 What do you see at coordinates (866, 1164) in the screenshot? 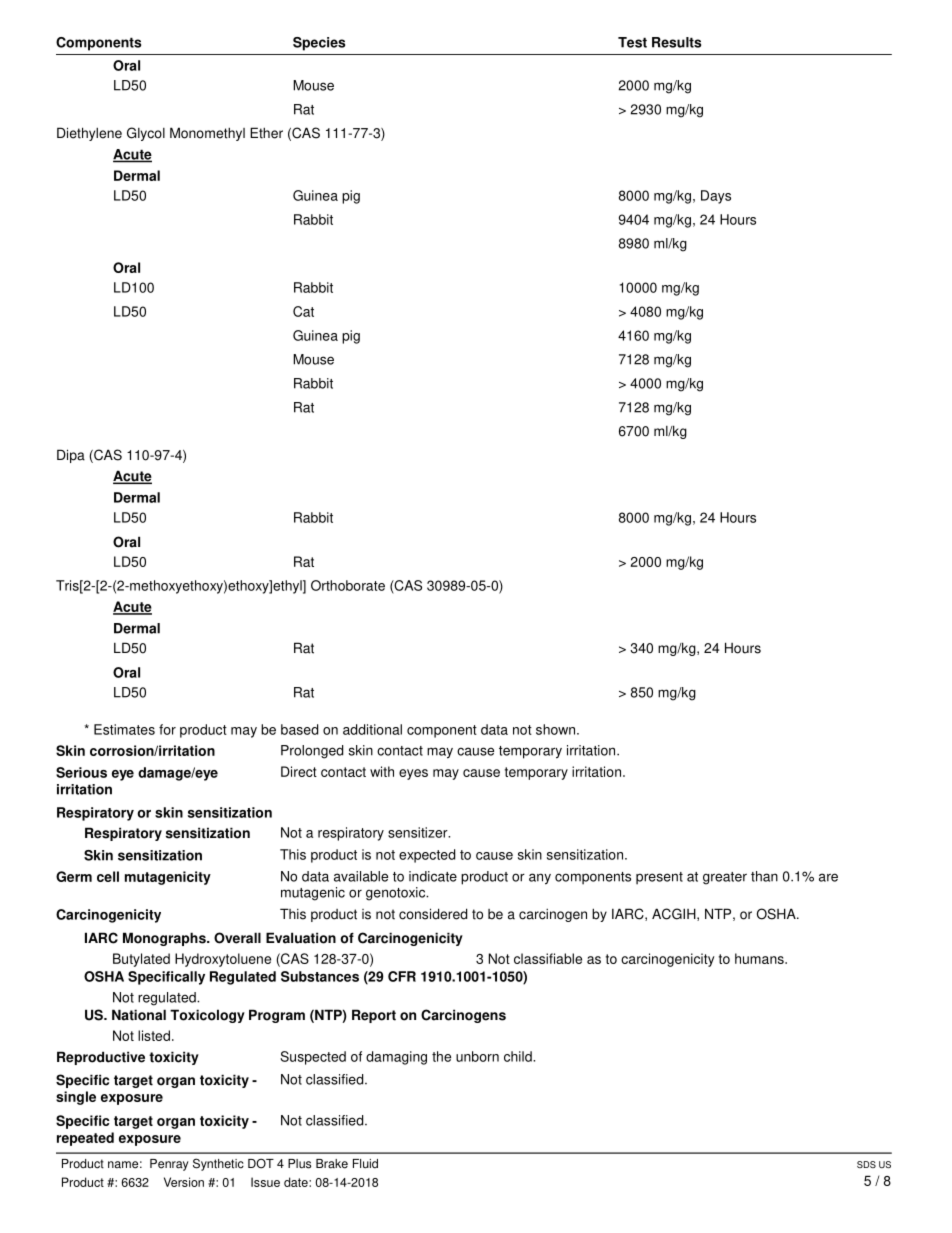
I see `SDS` at bounding box center [866, 1164].
